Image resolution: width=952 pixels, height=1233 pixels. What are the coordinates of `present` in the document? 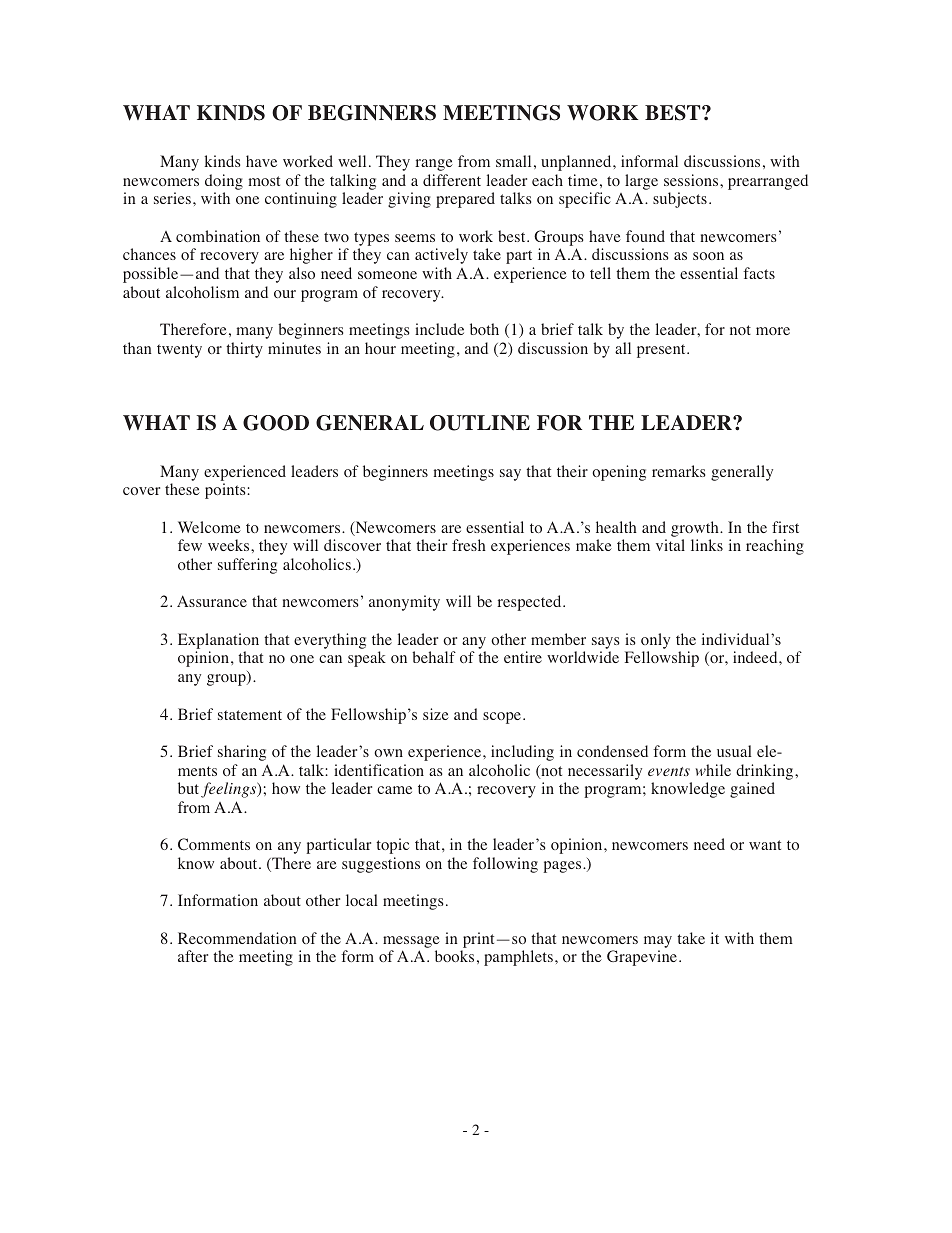 It's located at (662, 351).
